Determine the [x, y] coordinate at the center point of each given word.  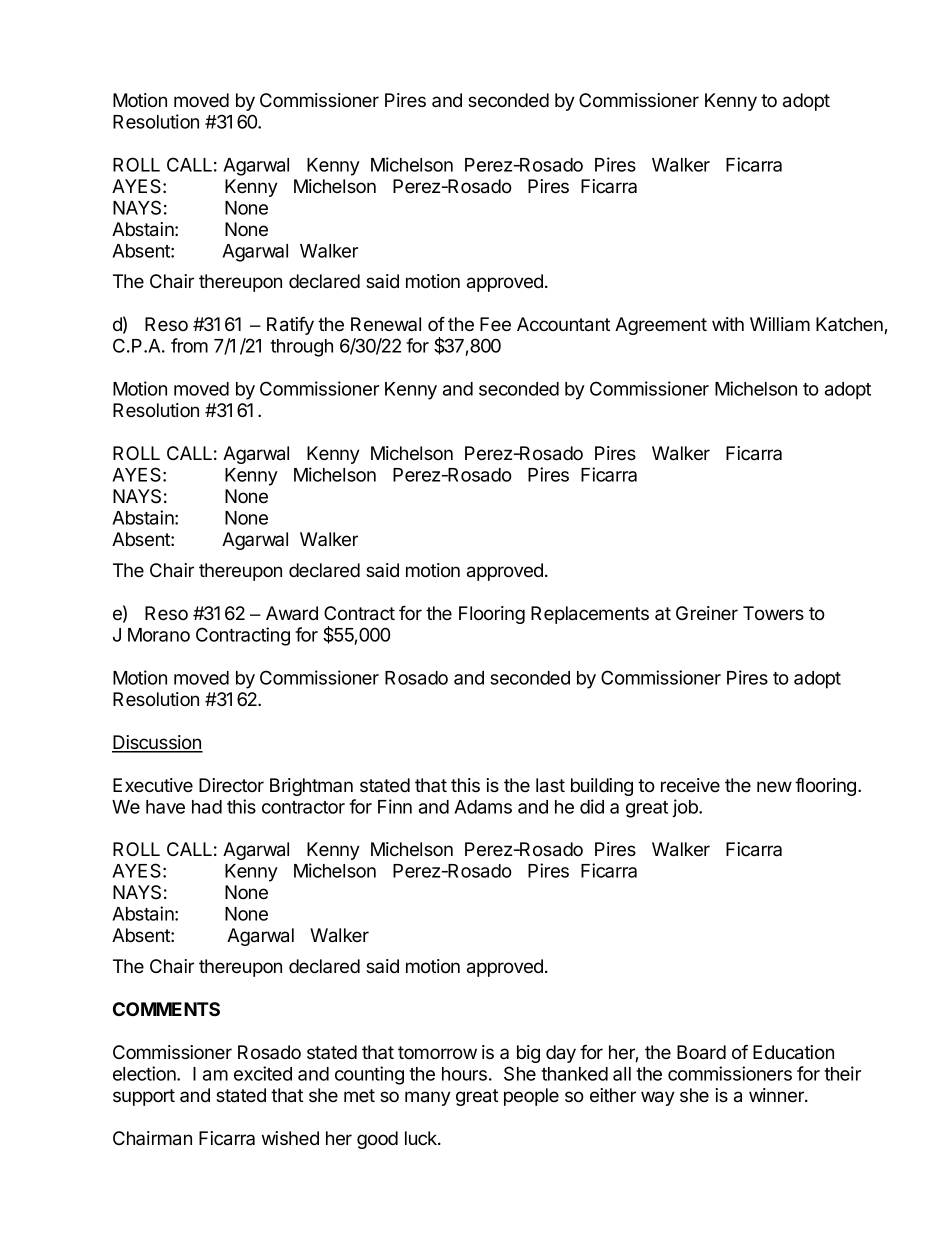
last [550, 785]
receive [690, 785]
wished [290, 1138]
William [780, 324]
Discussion [157, 743]
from [189, 345]
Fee [495, 324]
